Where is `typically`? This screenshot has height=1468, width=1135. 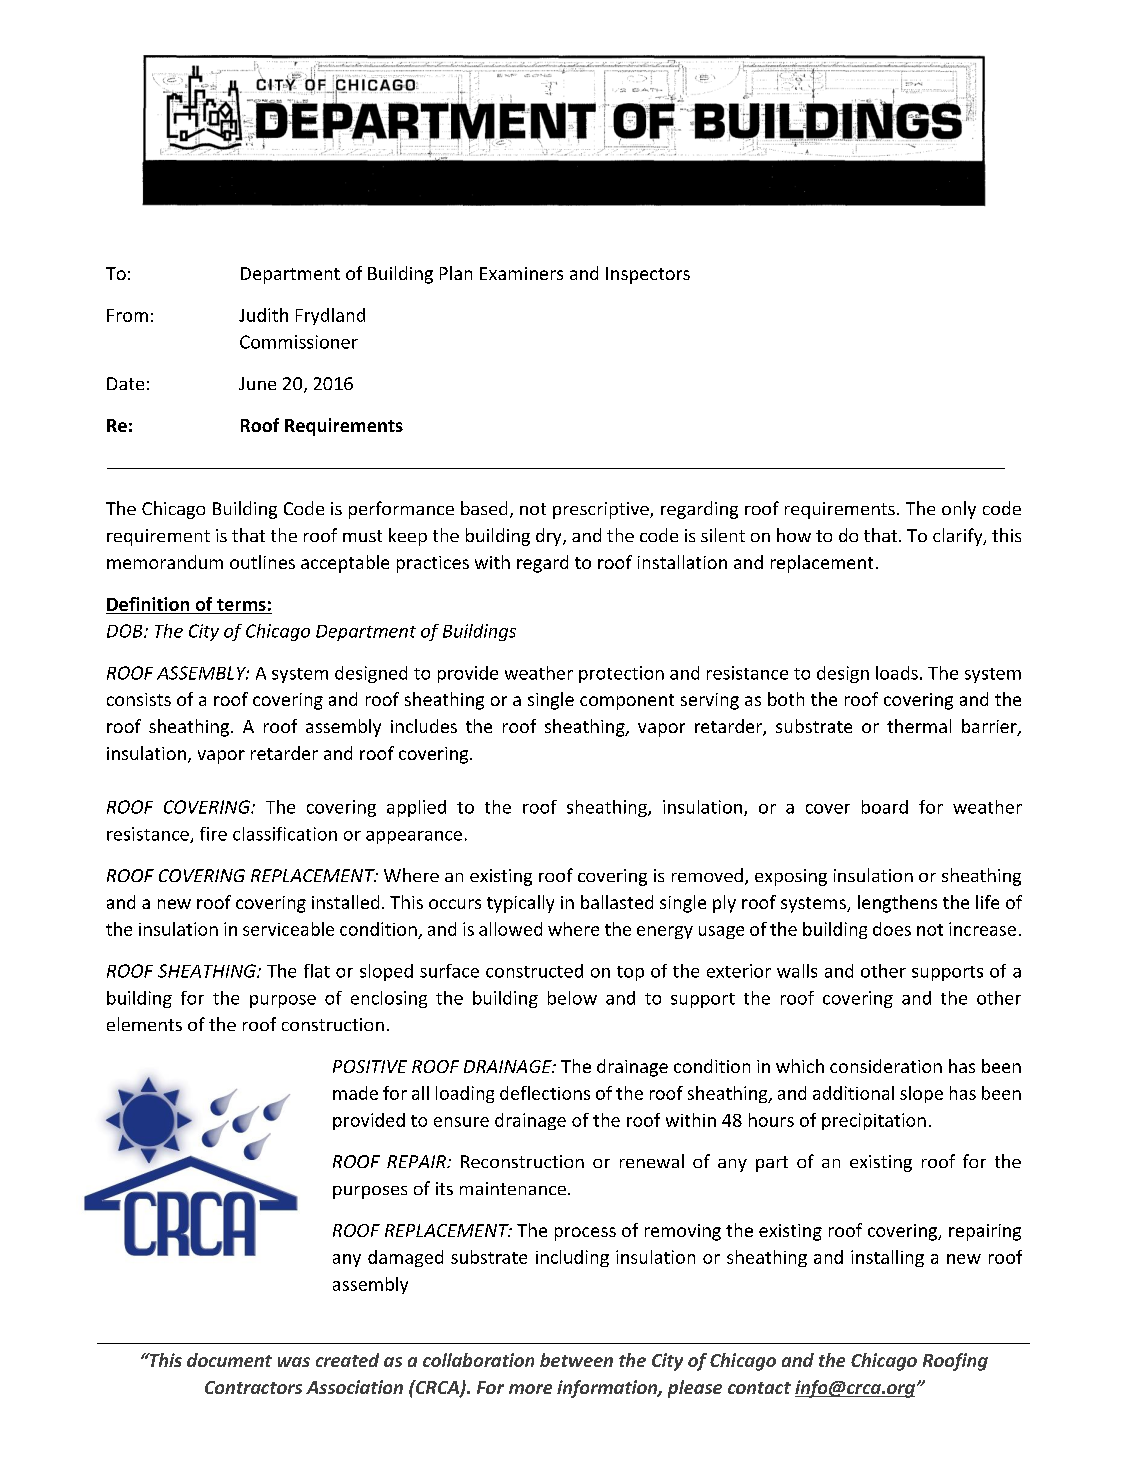
typically is located at coordinates (520, 904).
